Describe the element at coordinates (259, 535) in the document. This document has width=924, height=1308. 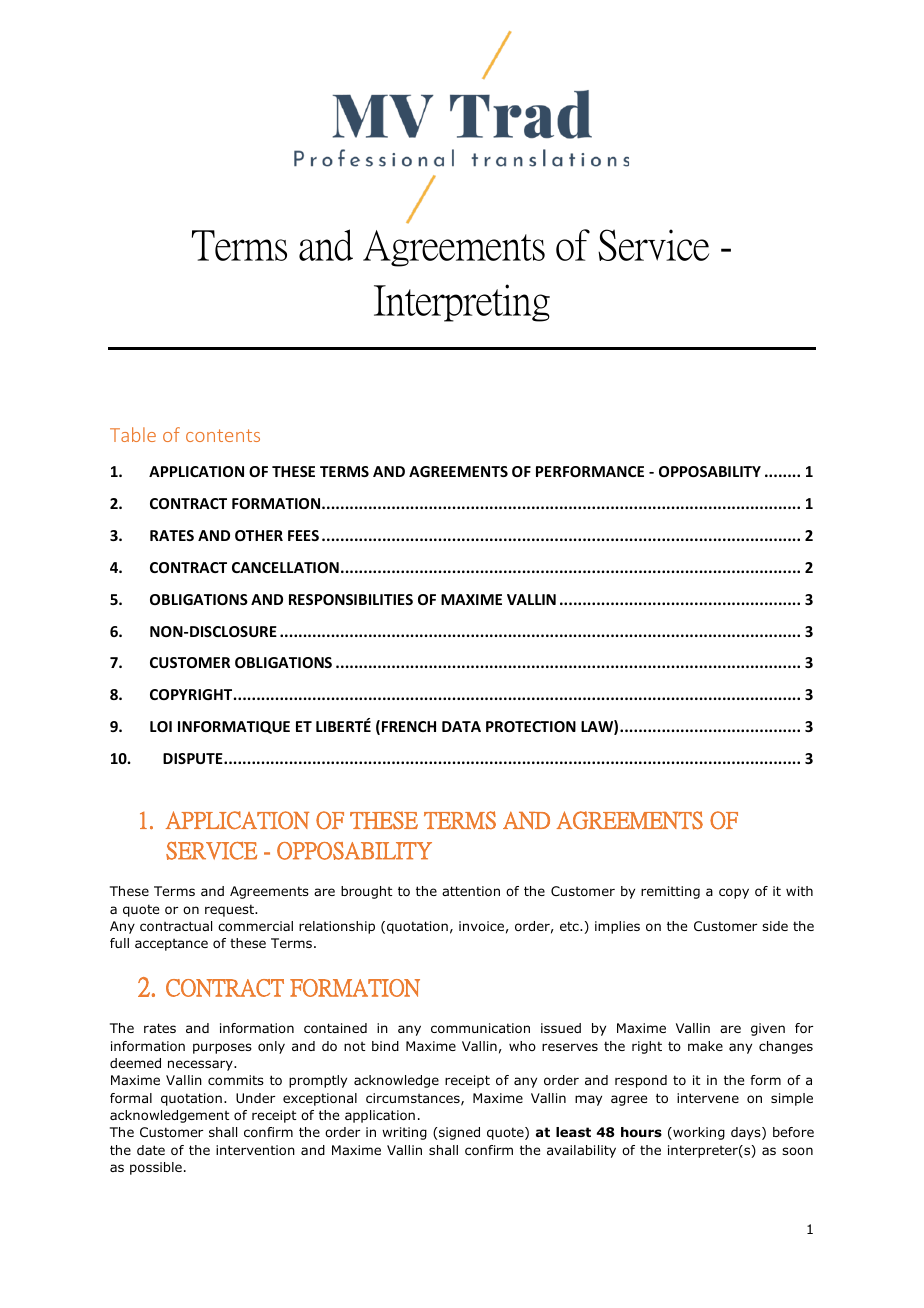
I see `OTHER` at that location.
